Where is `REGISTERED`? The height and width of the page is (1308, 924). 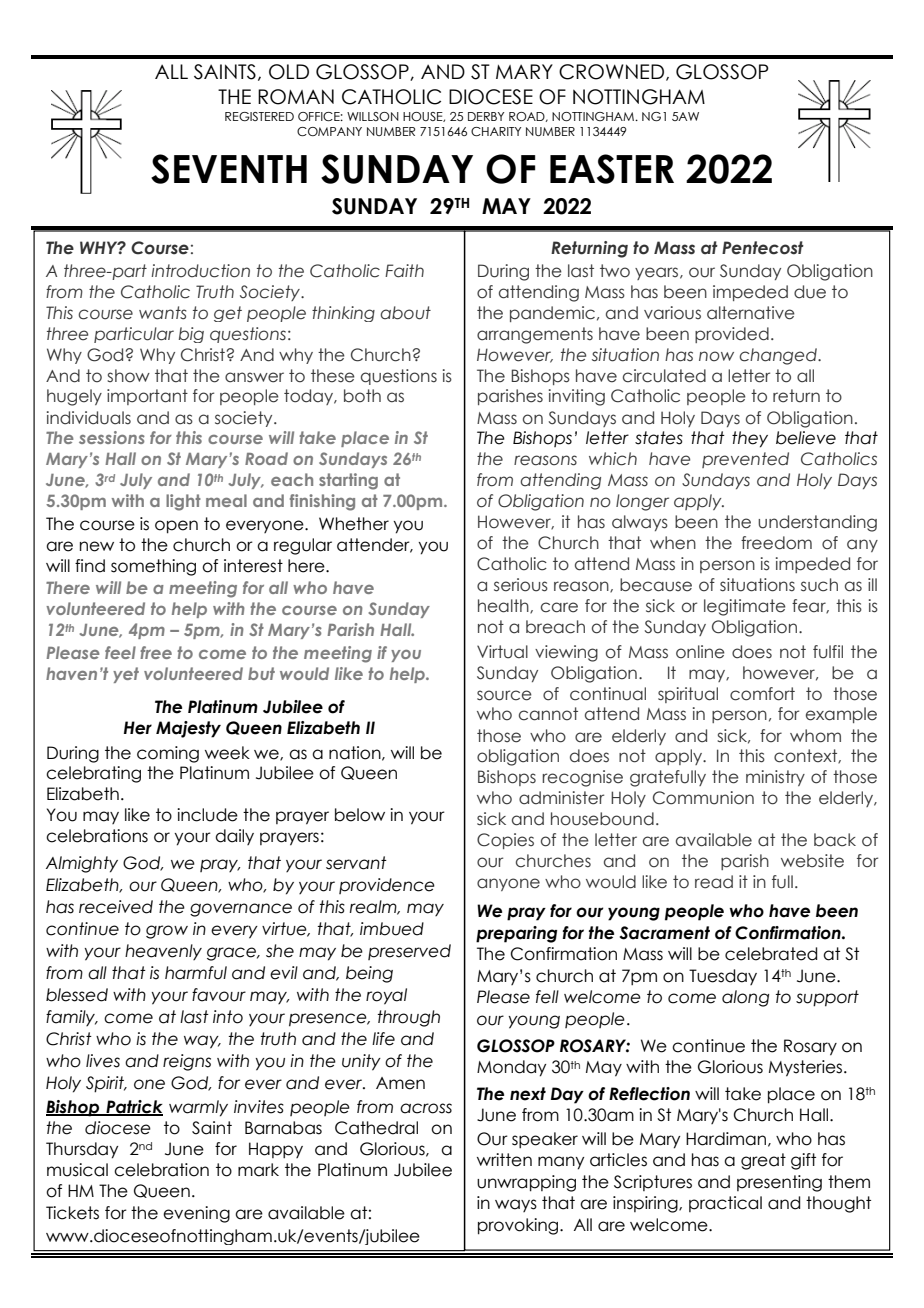 REGISTERED is located at coordinates (259, 116).
